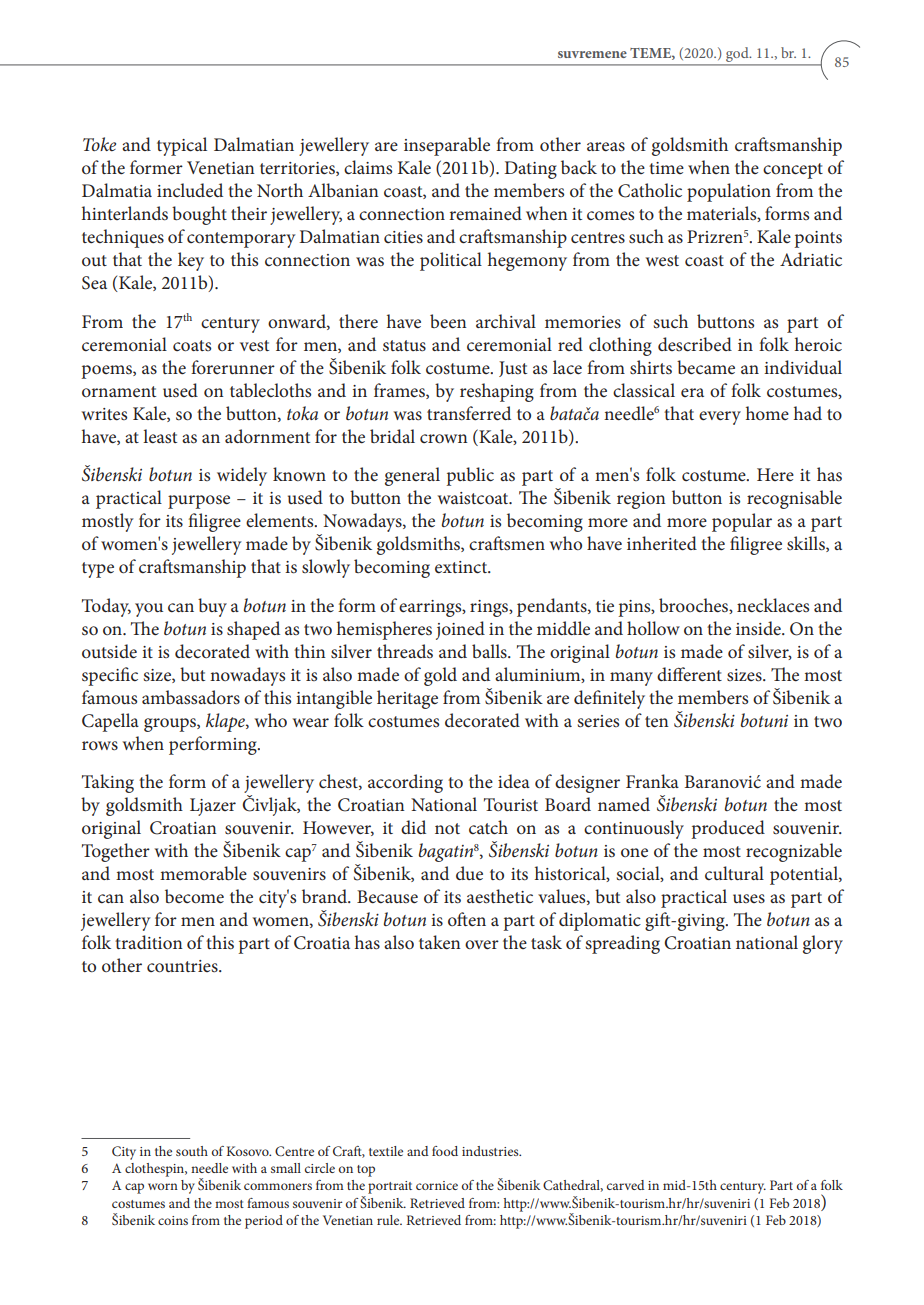 This document has width=924, height=1305. Describe the element at coordinates (460, 630) in the document. I see `joined` at that location.
